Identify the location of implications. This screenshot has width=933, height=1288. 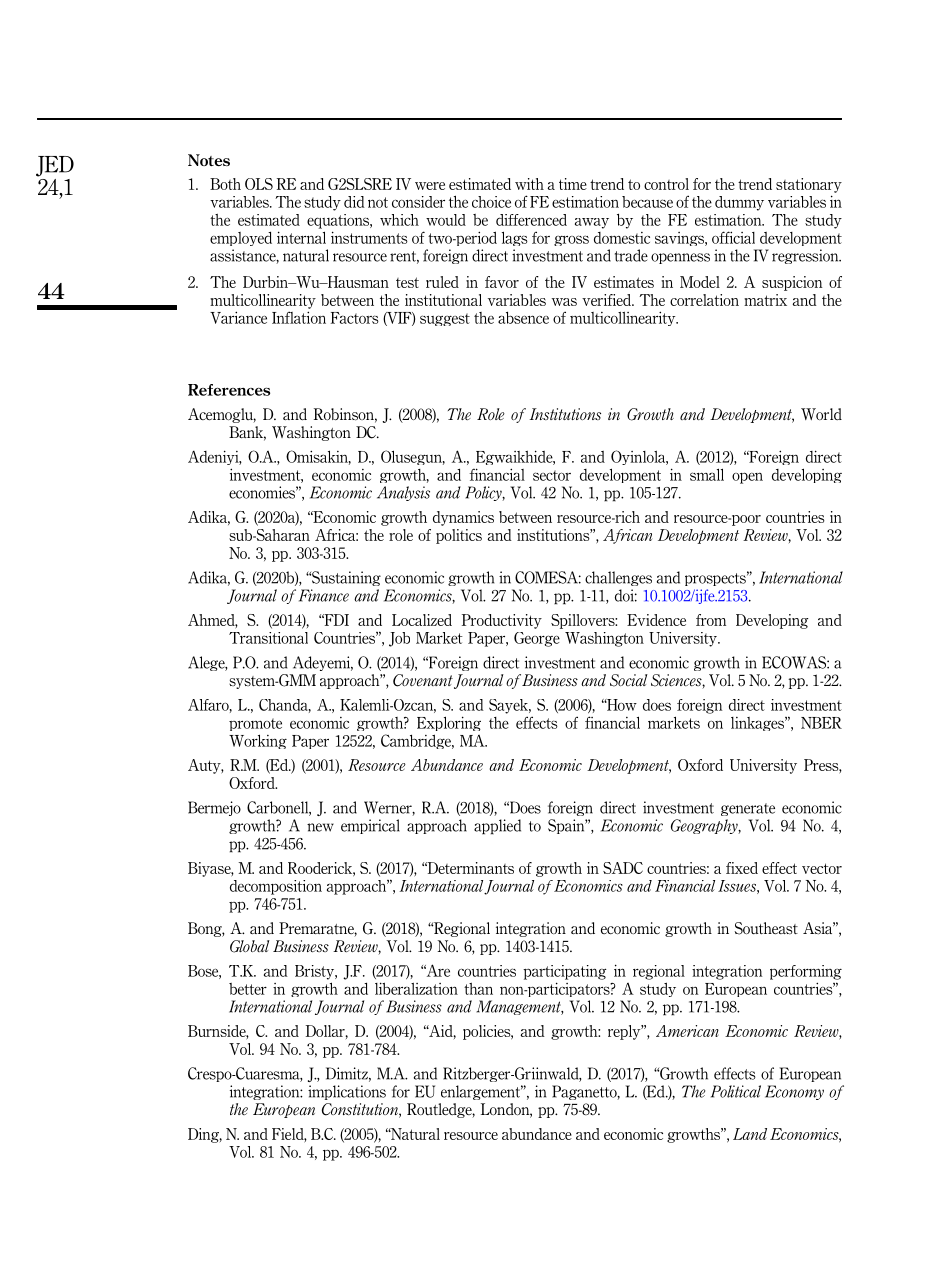
(347, 1092).
